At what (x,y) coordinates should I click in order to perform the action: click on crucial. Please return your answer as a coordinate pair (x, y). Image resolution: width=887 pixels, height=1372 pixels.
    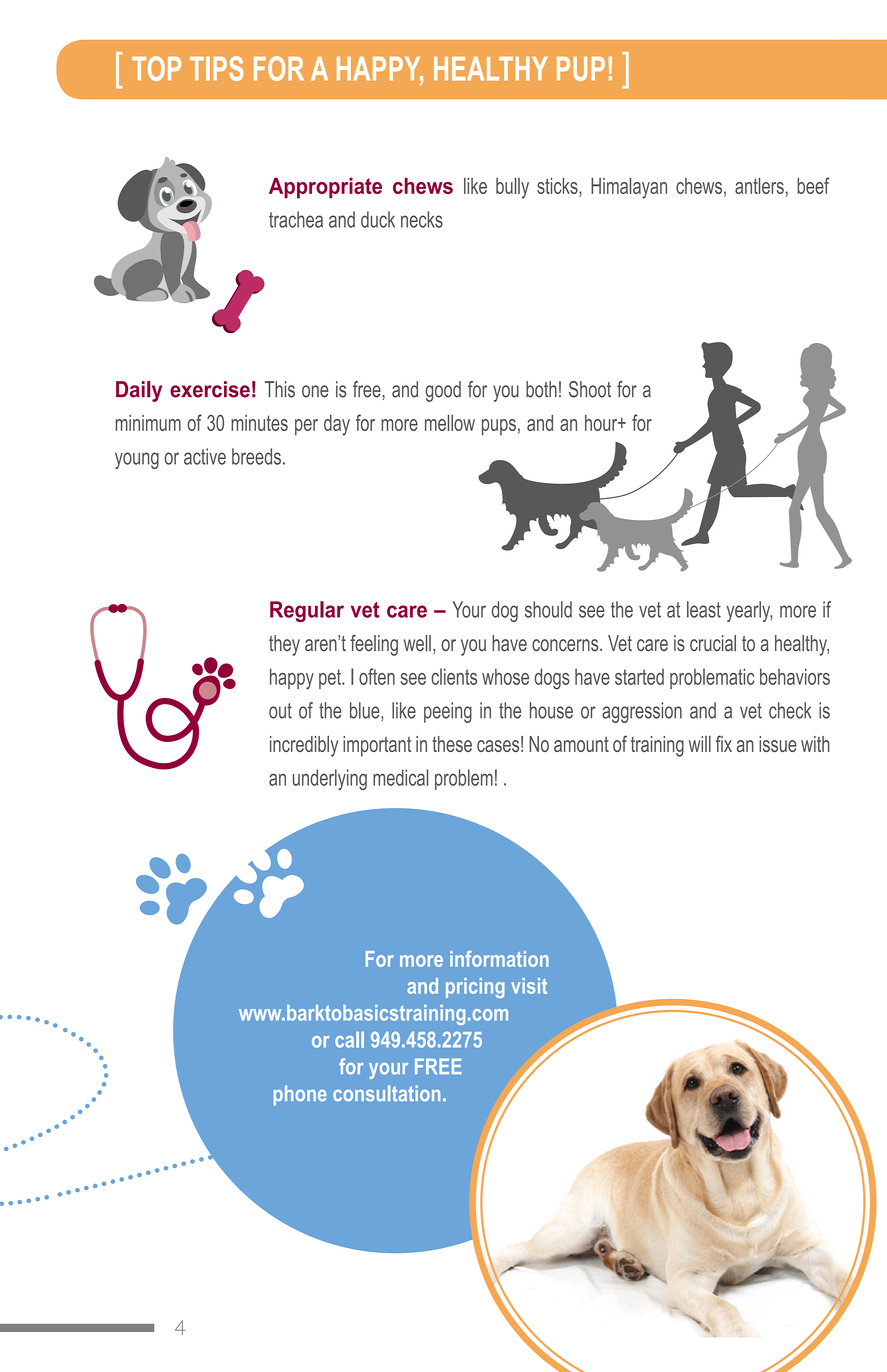
    Looking at the image, I should click on (713, 643).
